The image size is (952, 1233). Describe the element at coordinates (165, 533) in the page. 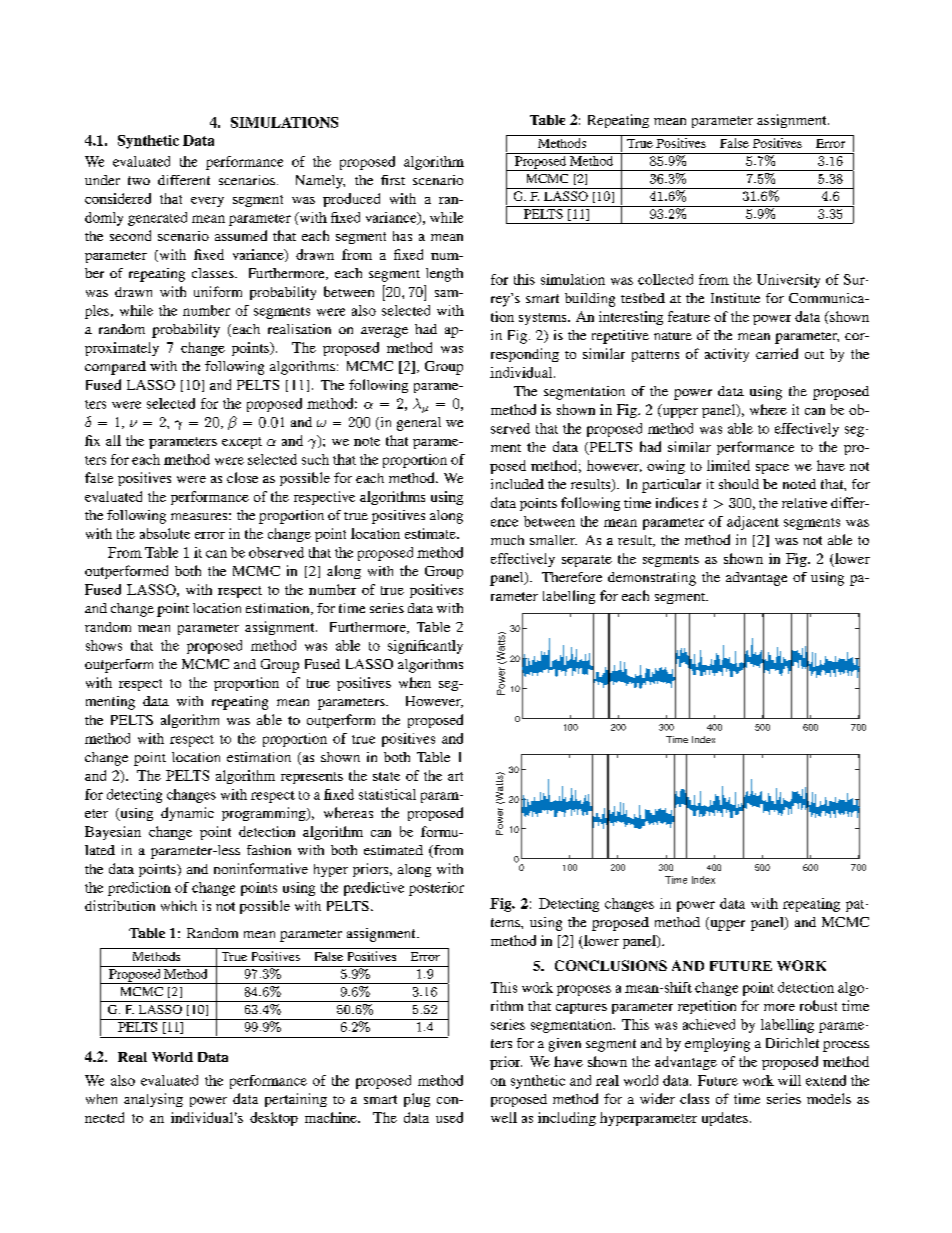

I see `absolute` at that location.
